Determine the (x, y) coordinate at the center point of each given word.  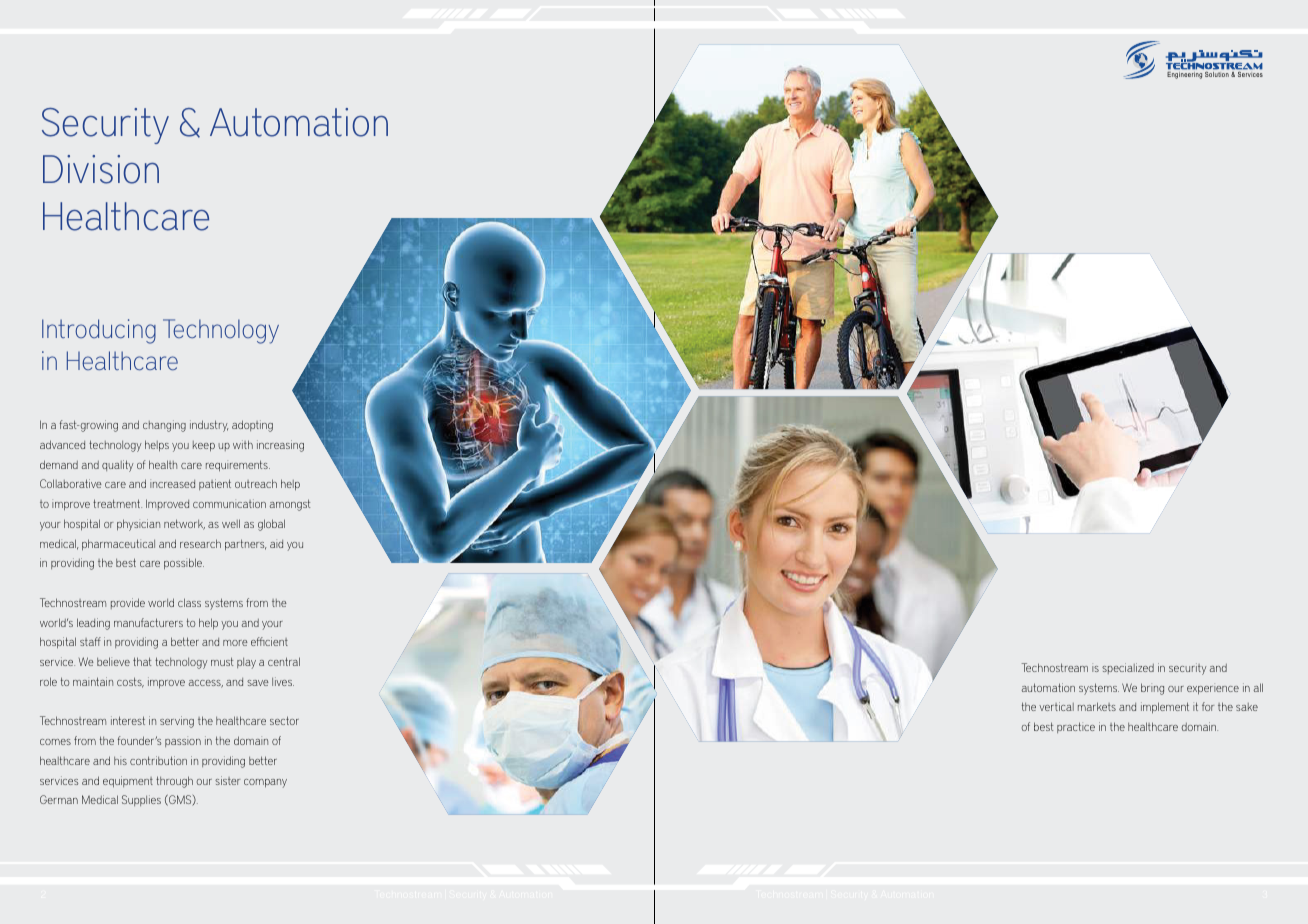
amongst (290, 505)
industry (209, 426)
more (235, 643)
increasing (280, 446)
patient (215, 484)
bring (1152, 689)
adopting (252, 426)
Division (101, 169)
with (243, 444)
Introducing (99, 331)
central (284, 661)
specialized (1128, 668)
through (174, 782)
